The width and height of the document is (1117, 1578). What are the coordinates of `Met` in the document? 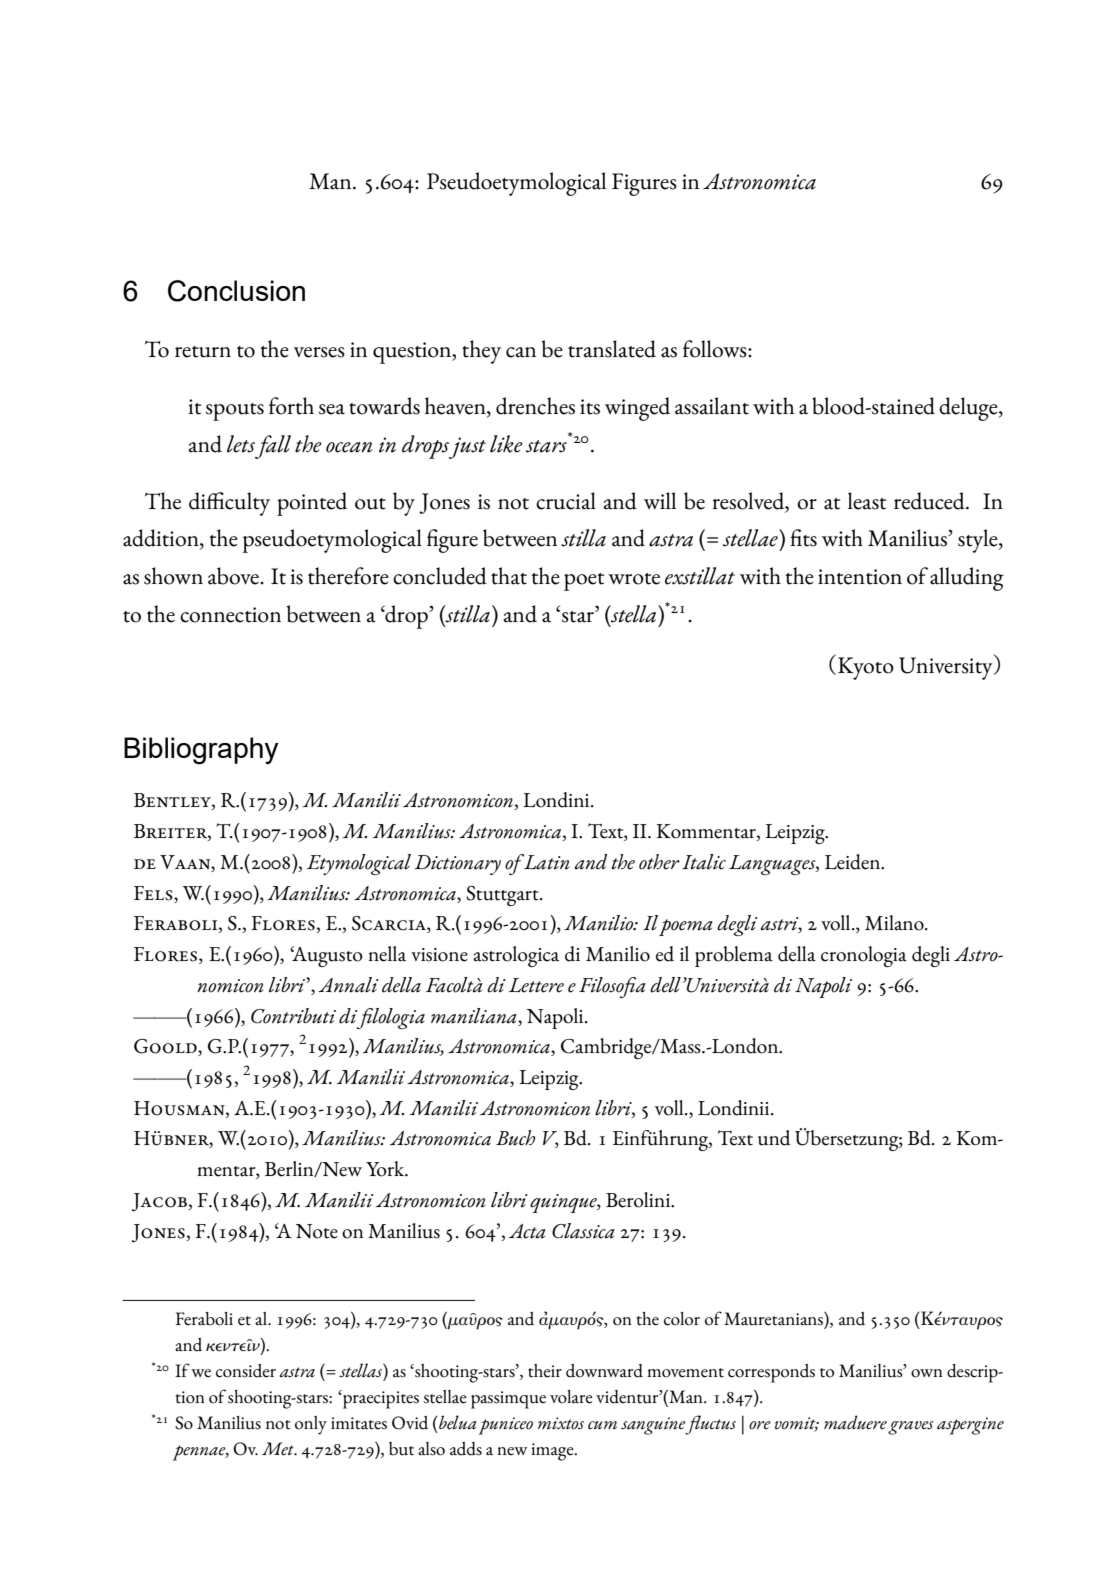 It's located at (279, 1449).
